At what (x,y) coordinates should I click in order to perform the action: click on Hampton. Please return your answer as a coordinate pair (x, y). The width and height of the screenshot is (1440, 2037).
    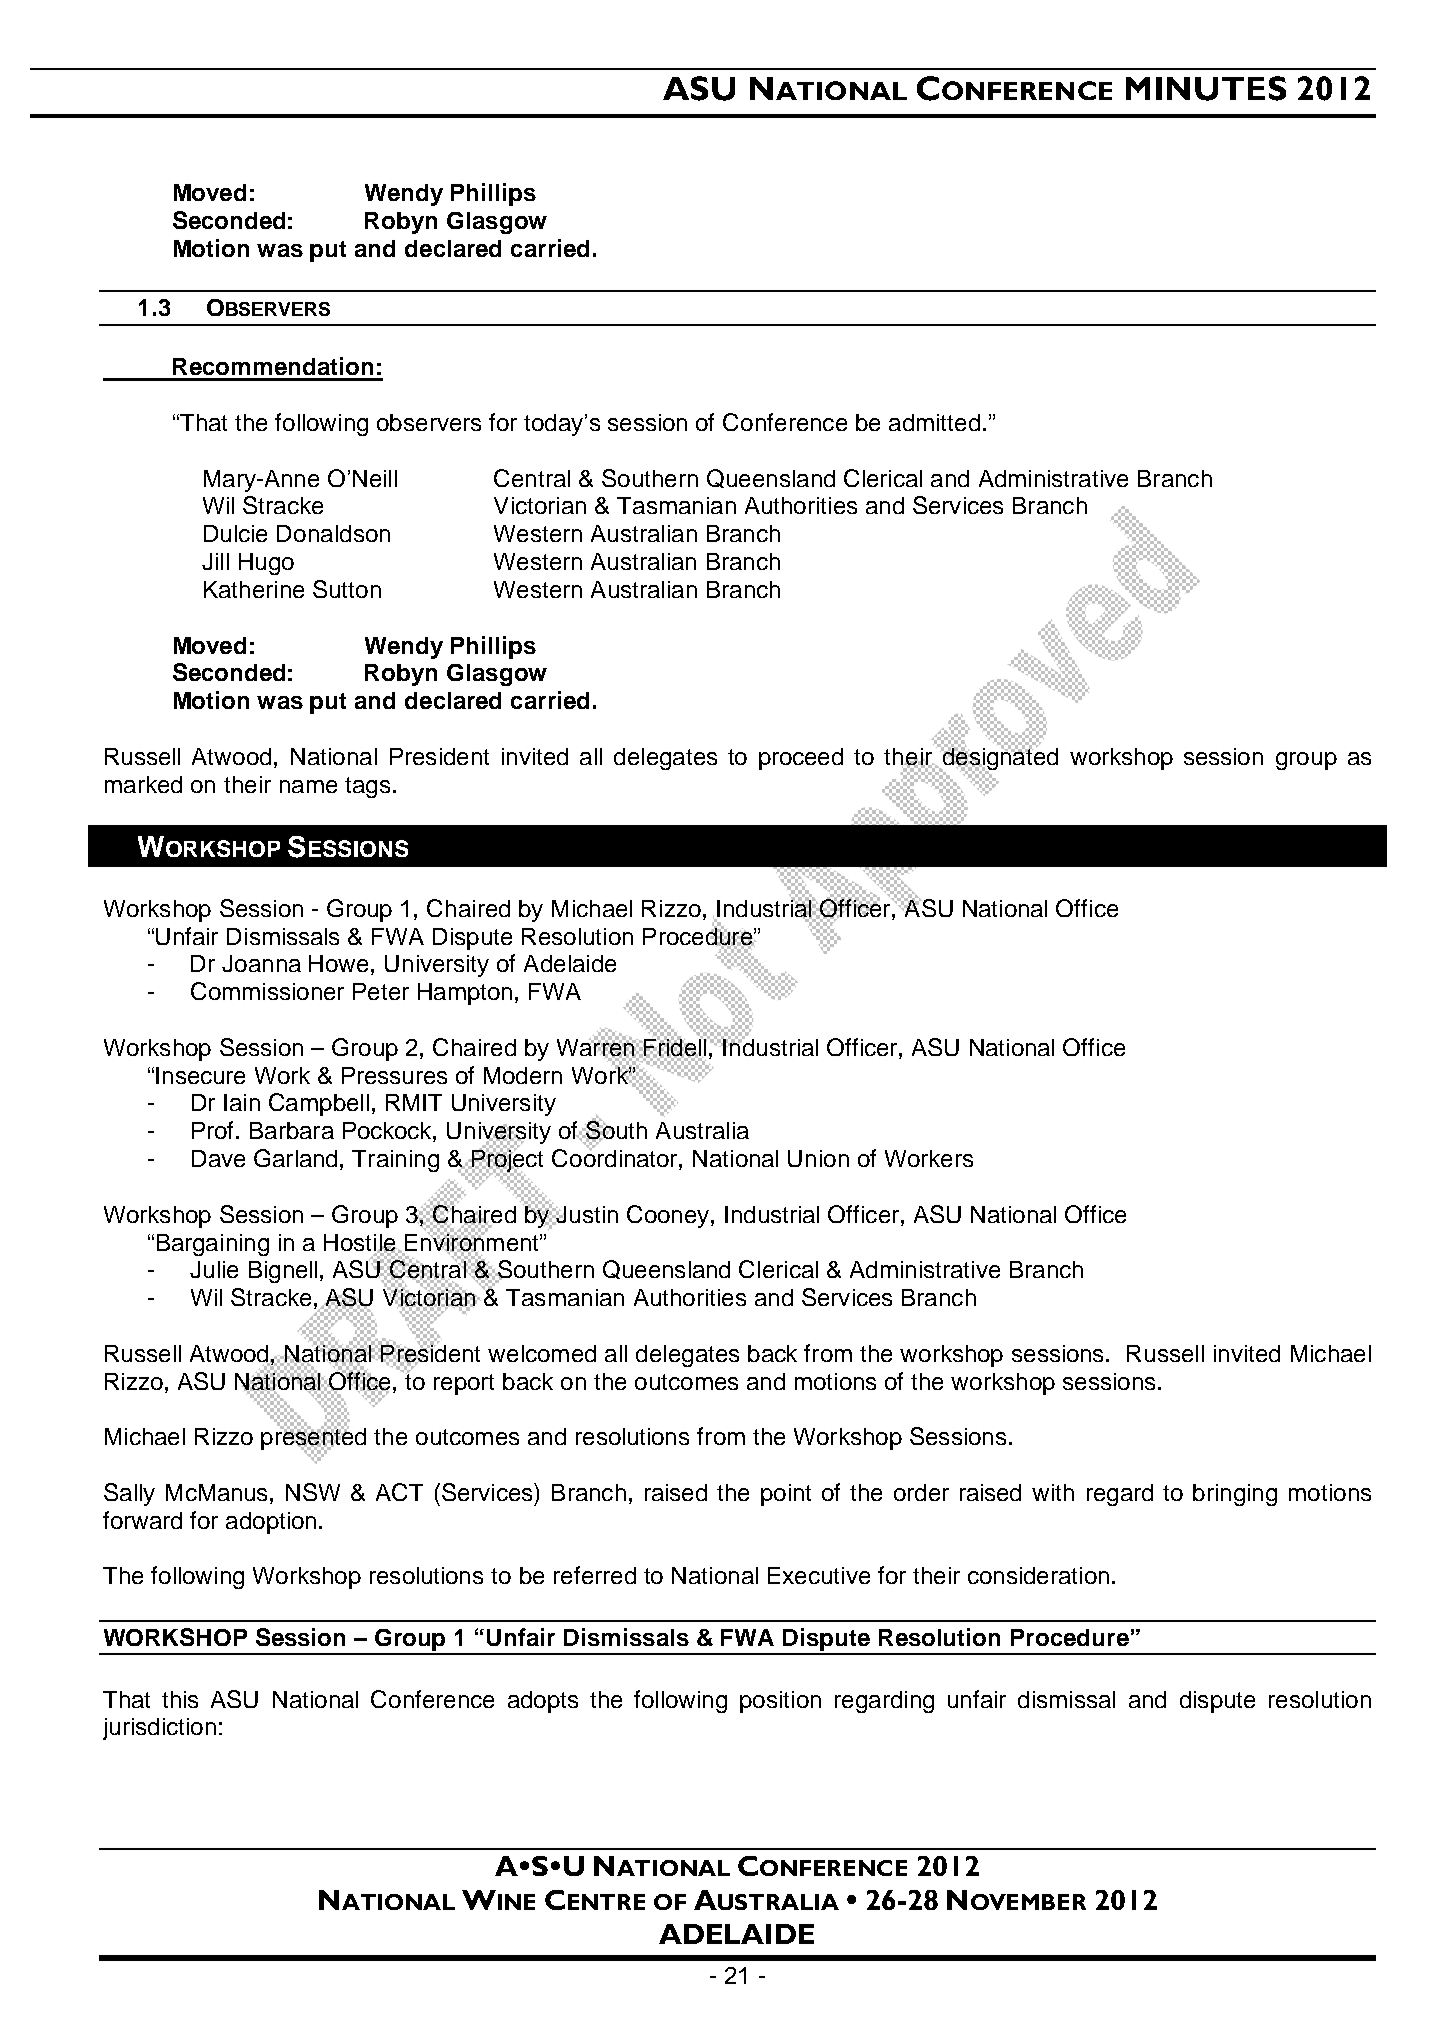
    Looking at the image, I should click on (465, 994).
